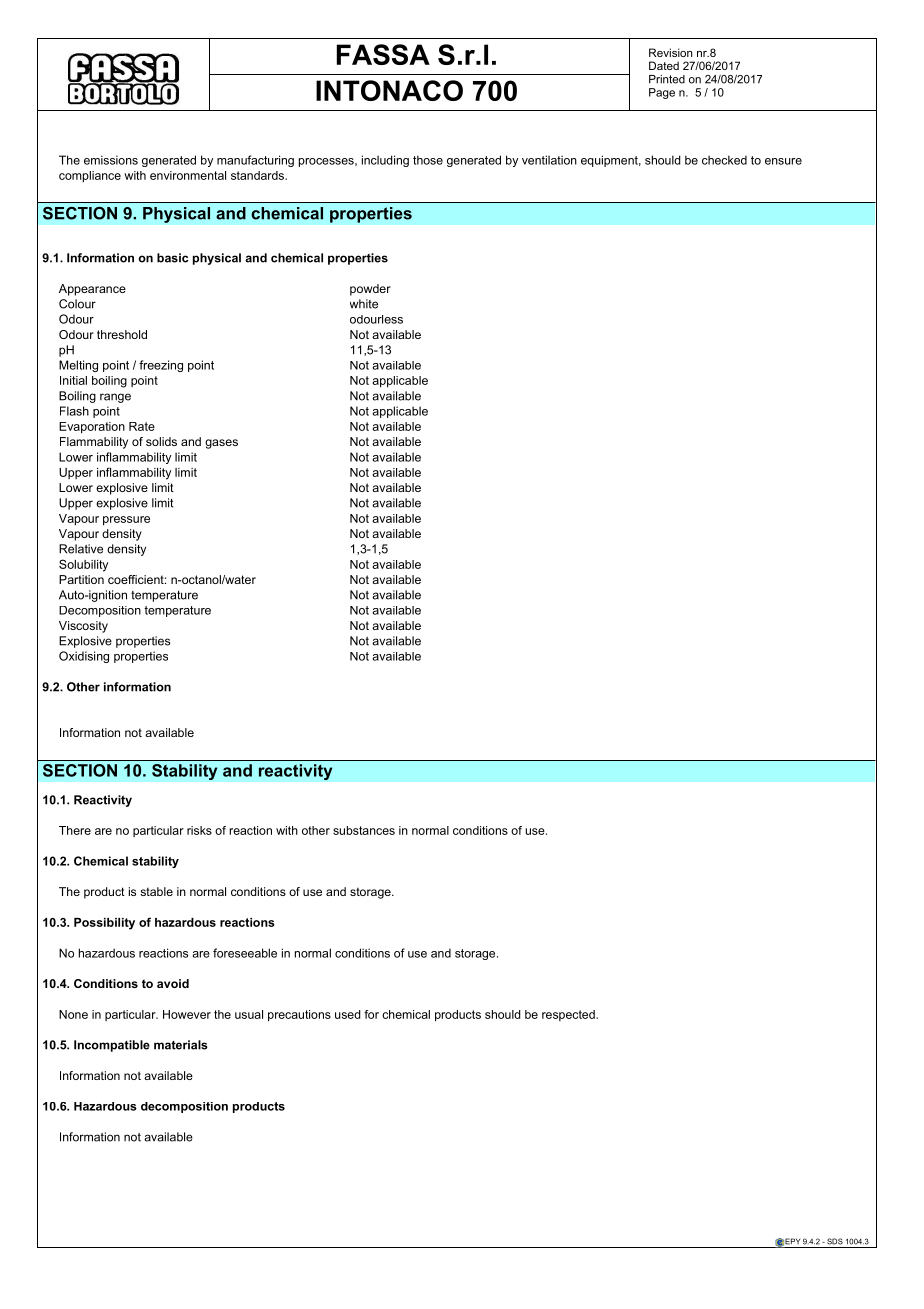  Describe the element at coordinates (428, 160) in the screenshot. I see `those` at that location.
